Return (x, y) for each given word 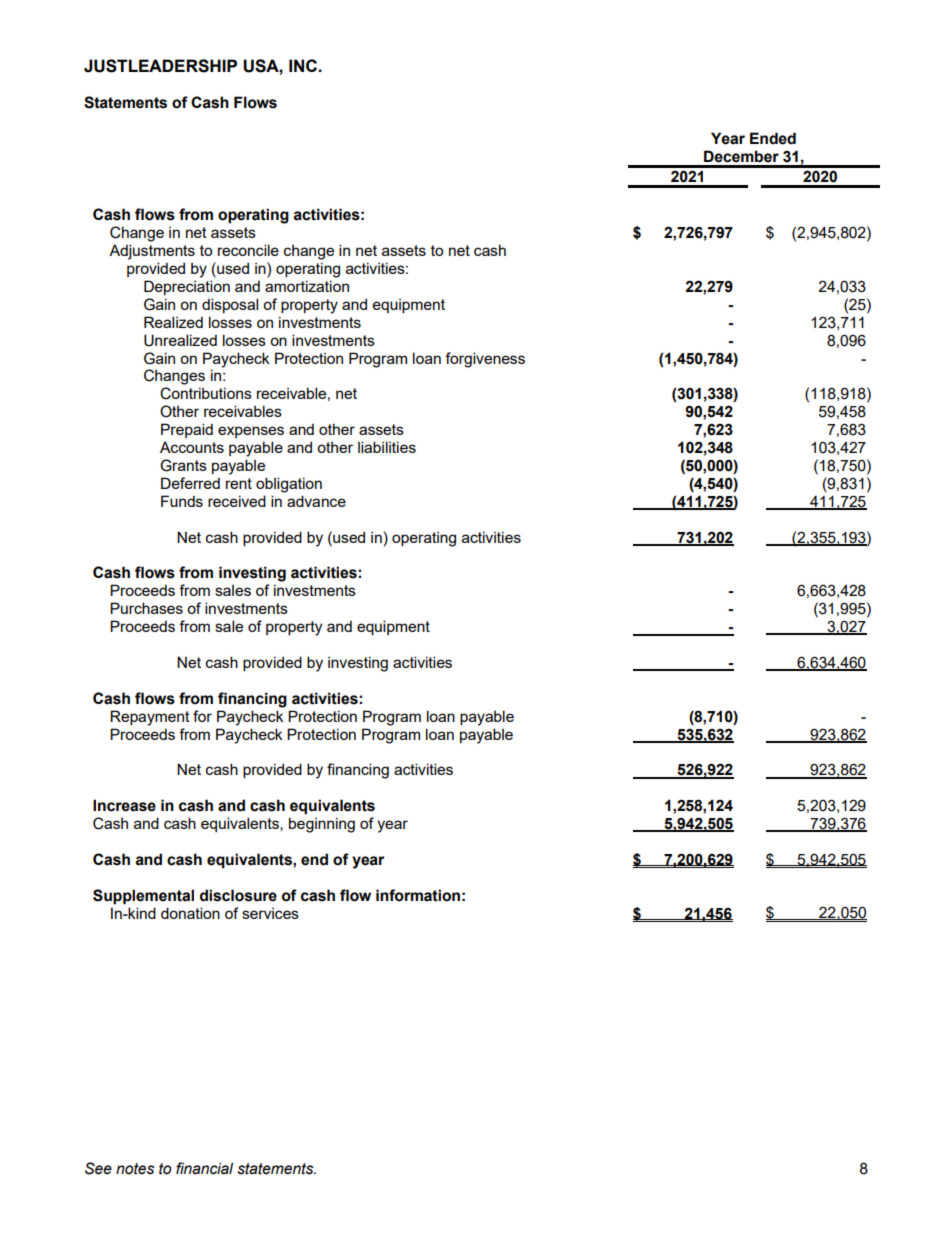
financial (204, 1168)
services (270, 913)
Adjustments (152, 252)
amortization (307, 286)
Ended (773, 138)
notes (135, 1169)
